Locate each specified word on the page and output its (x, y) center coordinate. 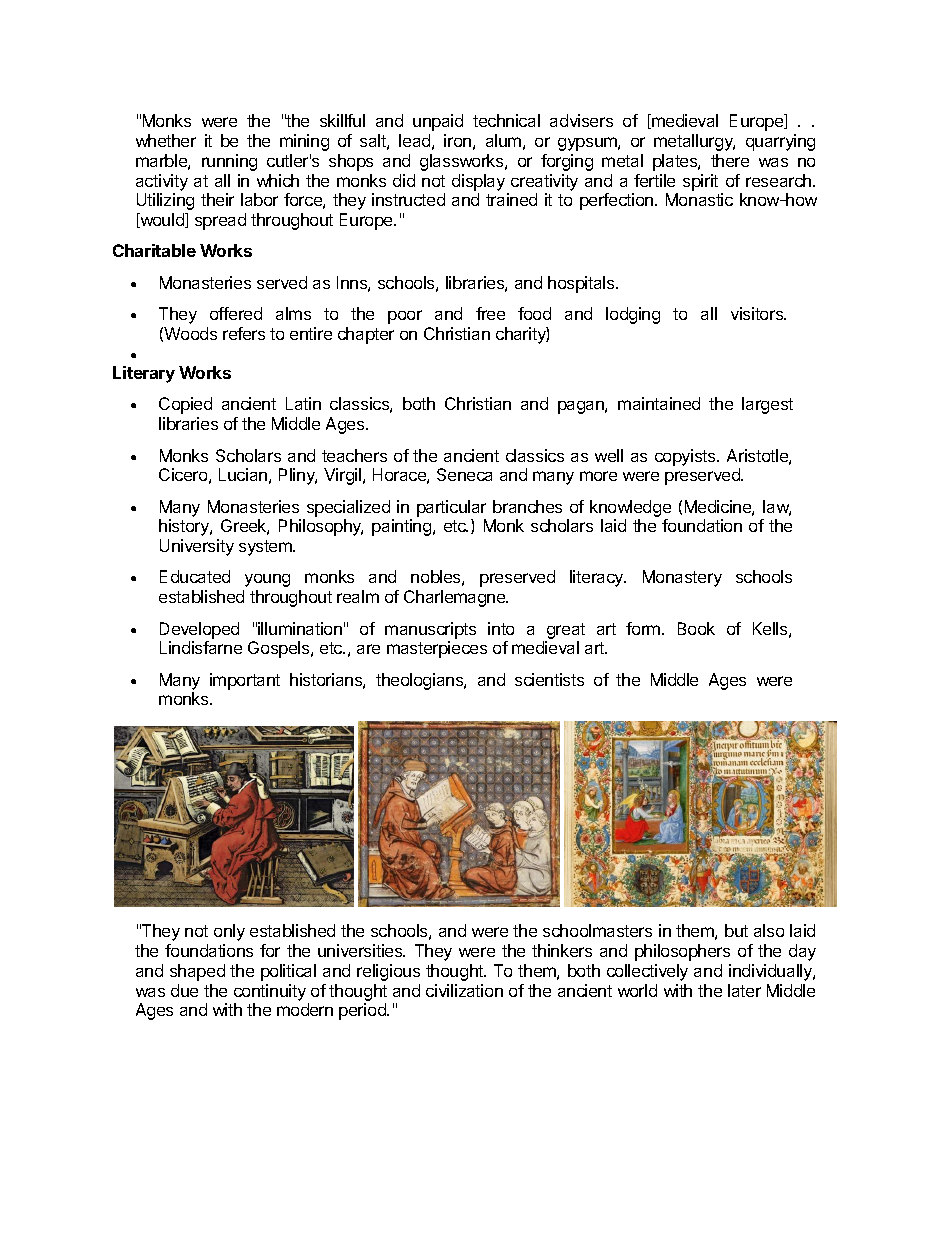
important (245, 681)
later (744, 990)
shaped (197, 972)
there (730, 160)
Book (696, 628)
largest (767, 405)
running (229, 162)
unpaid (438, 122)
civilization (464, 990)
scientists (549, 679)
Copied (185, 405)
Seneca (464, 474)
